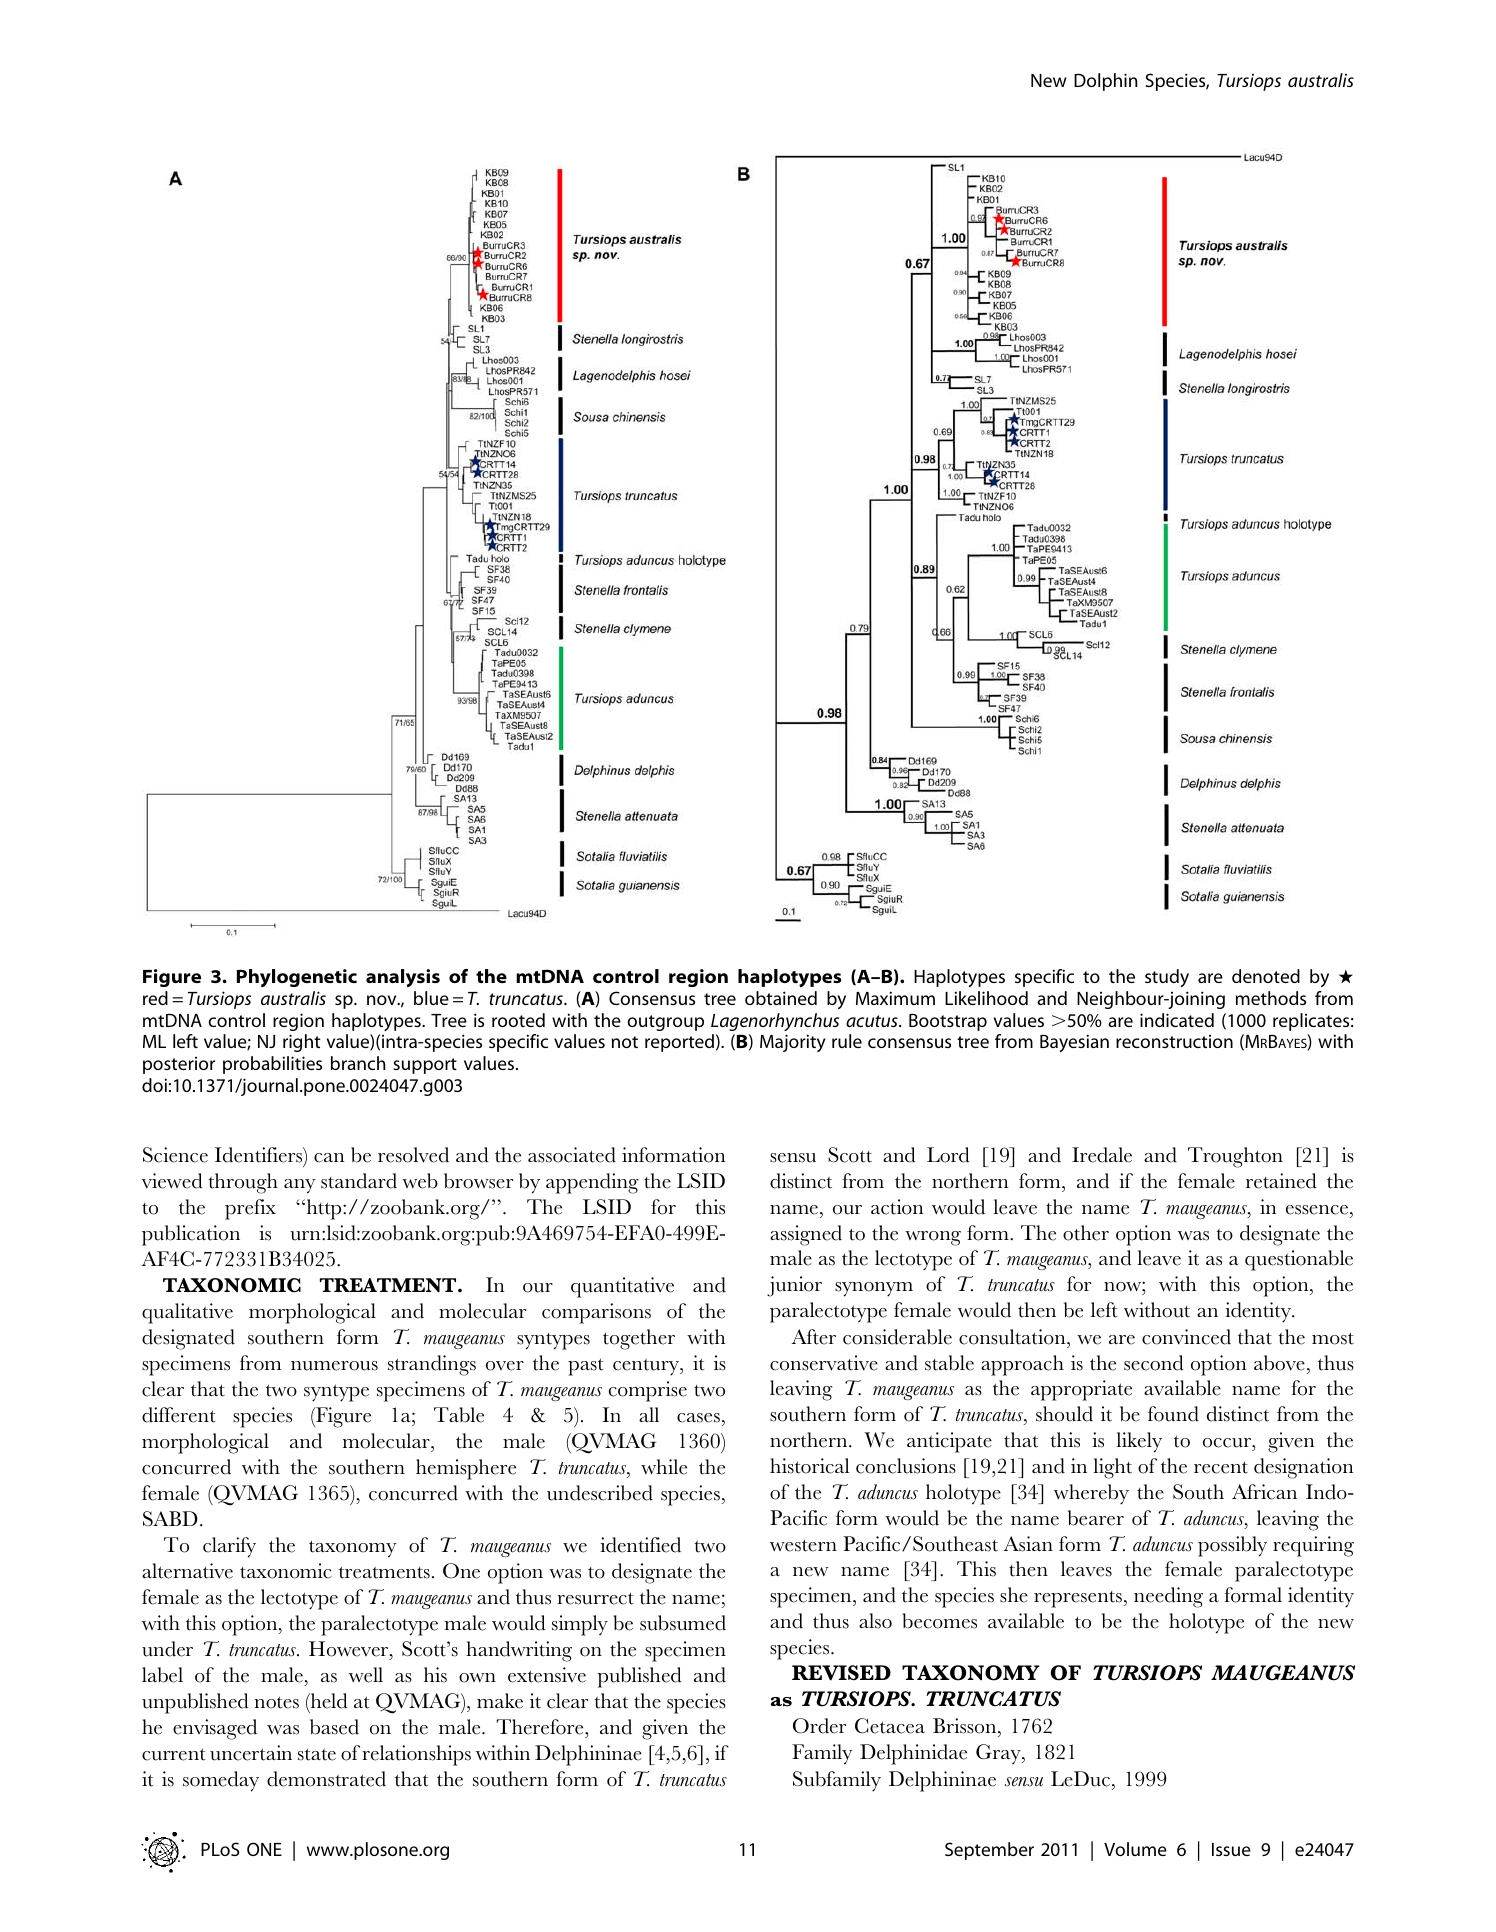 The height and width of the screenshot is (1932, 1496). I want to click on cases, so click(698, 1418).
